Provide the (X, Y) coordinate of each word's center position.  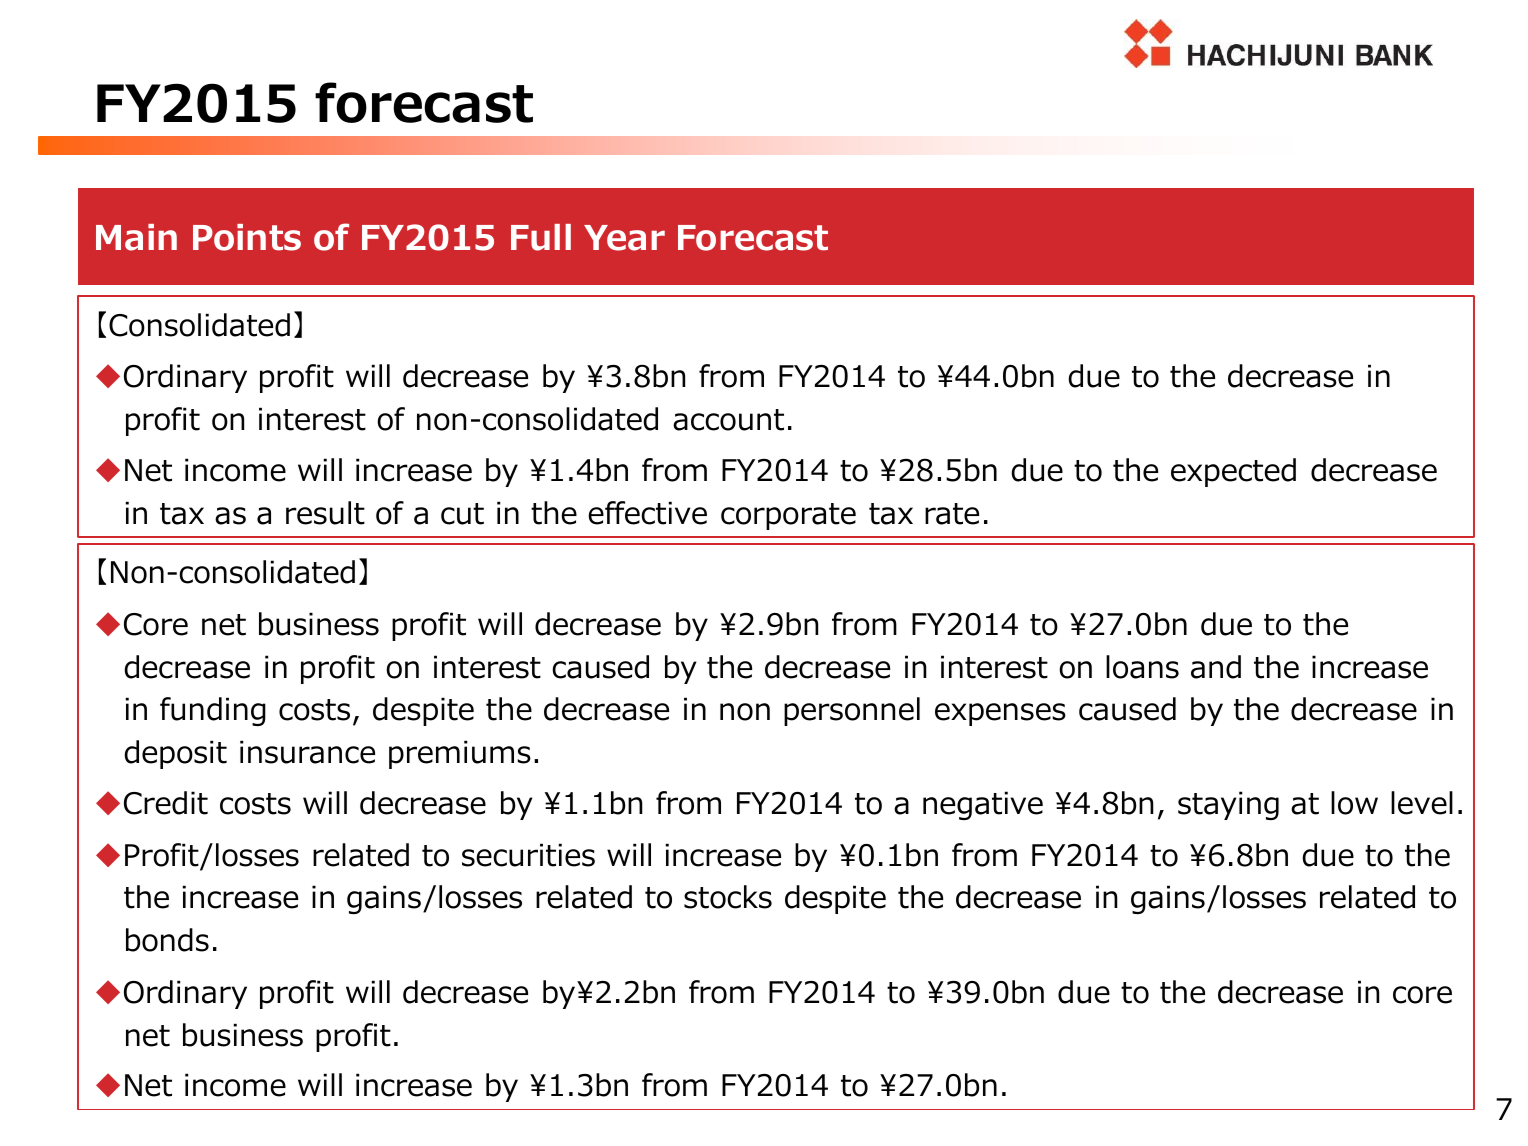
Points (247, 237)
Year (624, 238)
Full (541, 237)
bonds (167, 940)
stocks (728, 897)
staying (1228, 805)
